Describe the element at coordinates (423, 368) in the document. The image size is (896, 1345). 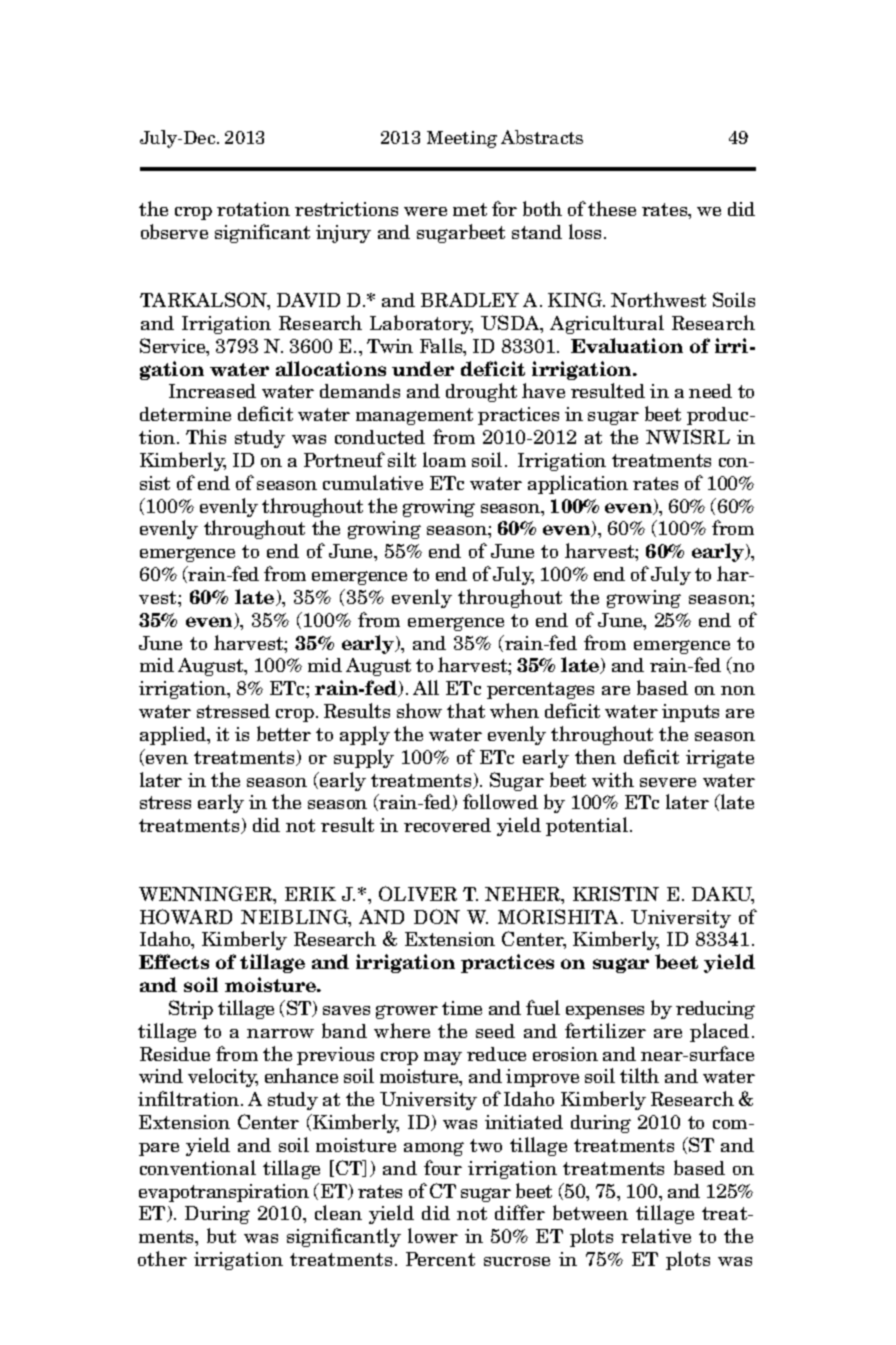
I see `under` at that location.
